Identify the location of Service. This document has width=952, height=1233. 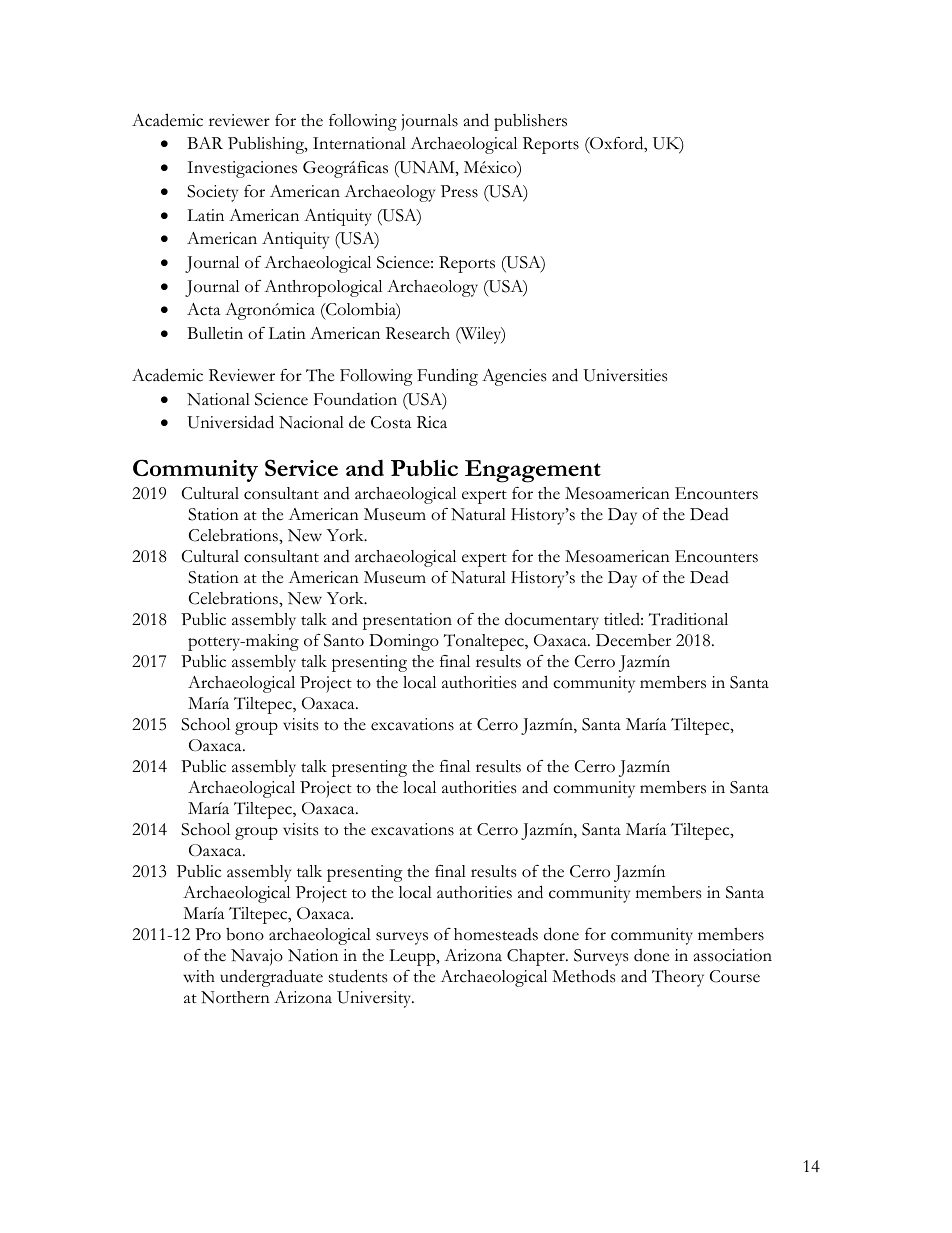
(301, 467).
